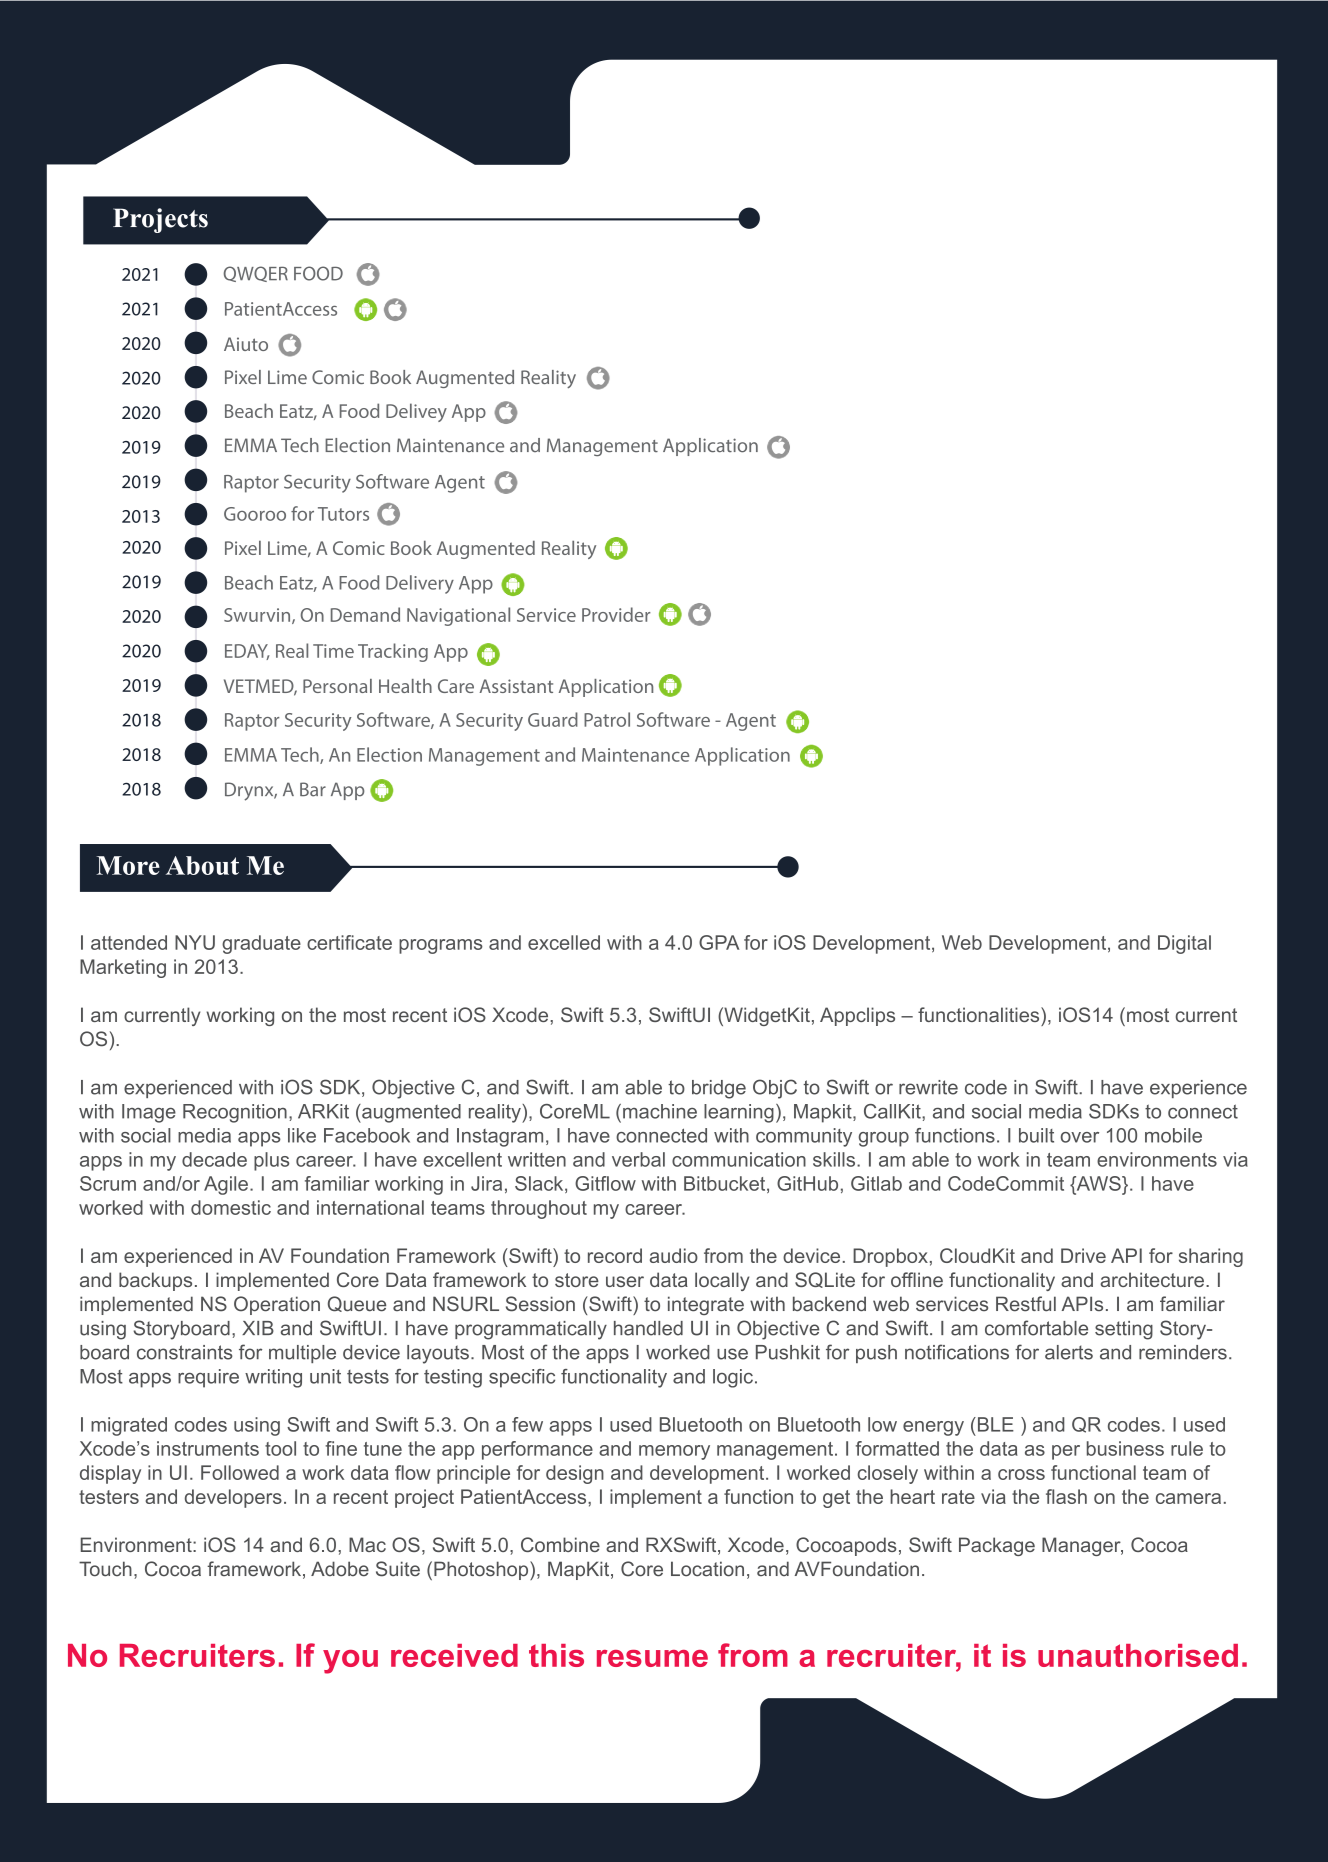  I want to click on Adobe, so click(340, 1569).
